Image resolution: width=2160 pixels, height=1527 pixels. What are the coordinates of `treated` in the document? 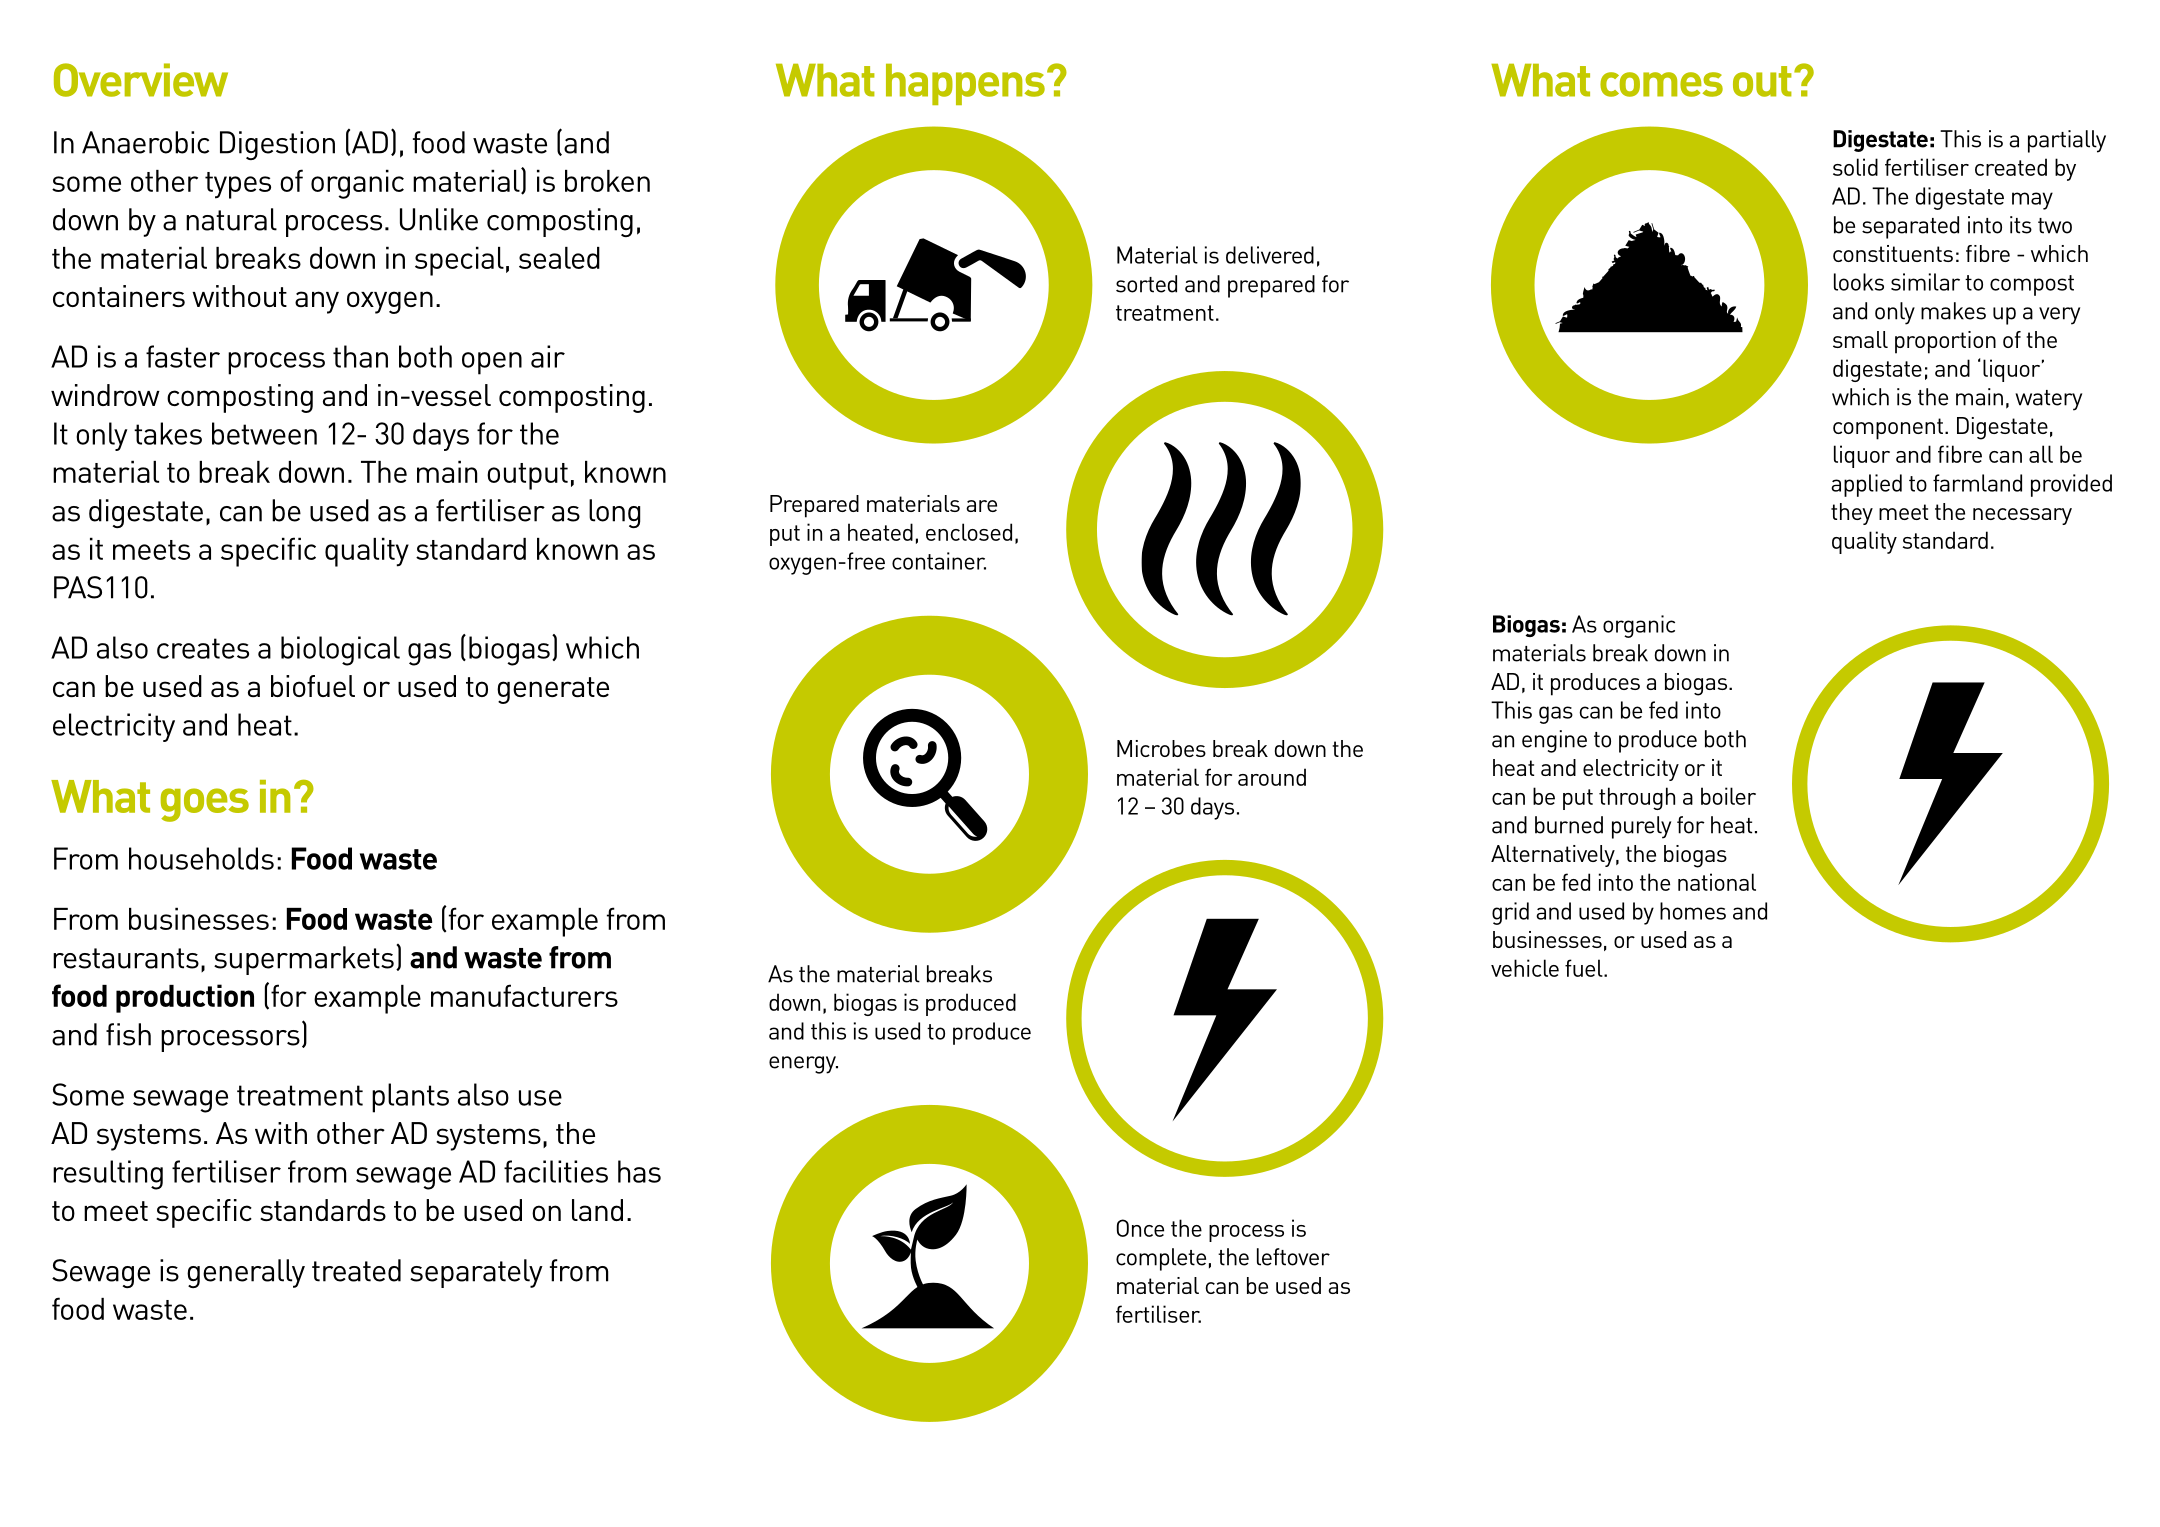 It's located at (356, 1270).
